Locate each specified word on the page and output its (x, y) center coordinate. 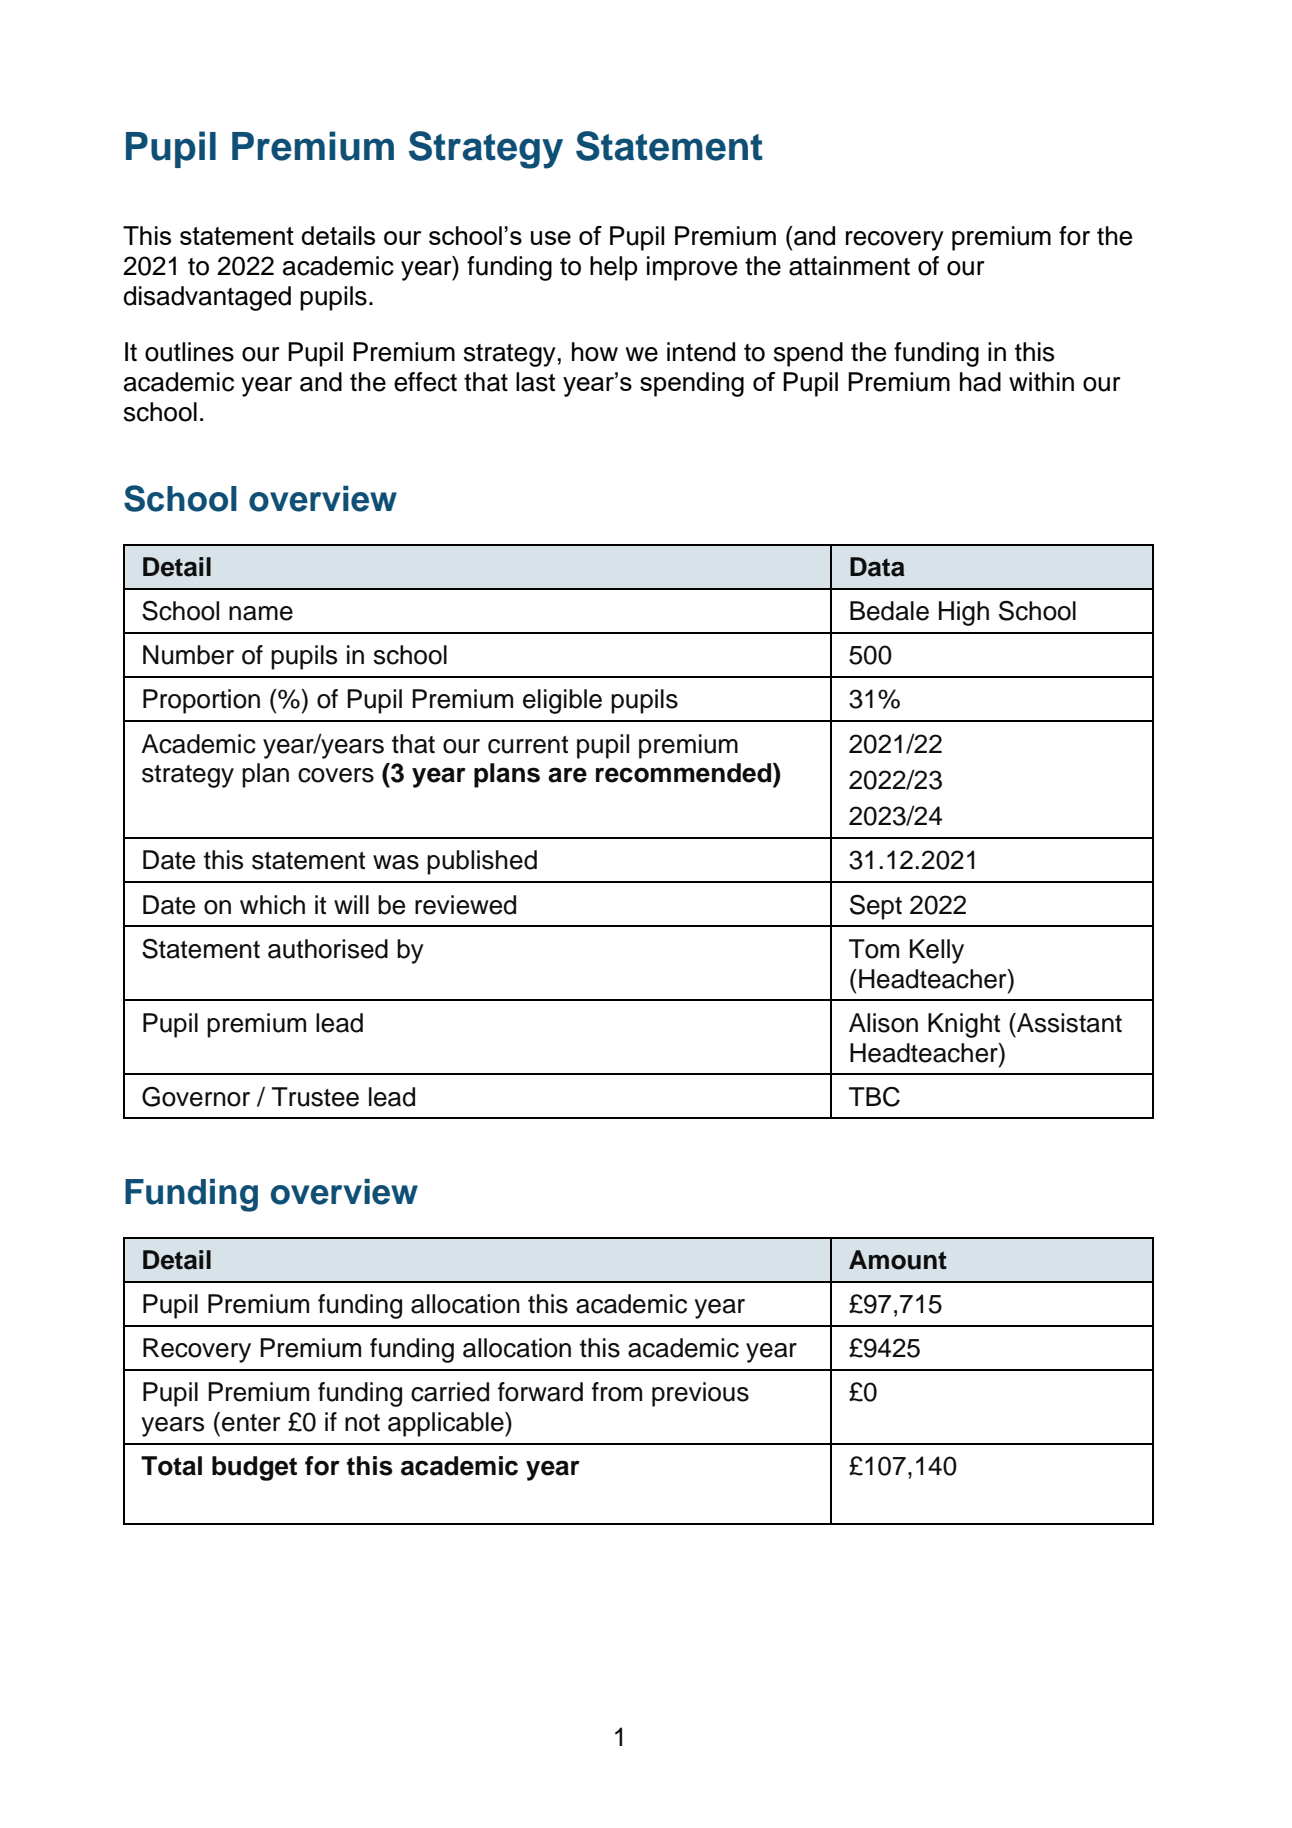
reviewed (465, 905)
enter (251, 1423)
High (964, 613)
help (614, 268)
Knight (964, 1025)
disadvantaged (207, 298)
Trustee (315, 1097)
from (617, 1392)
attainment (849, 266)
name (261, 613)
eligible (562, 701)
